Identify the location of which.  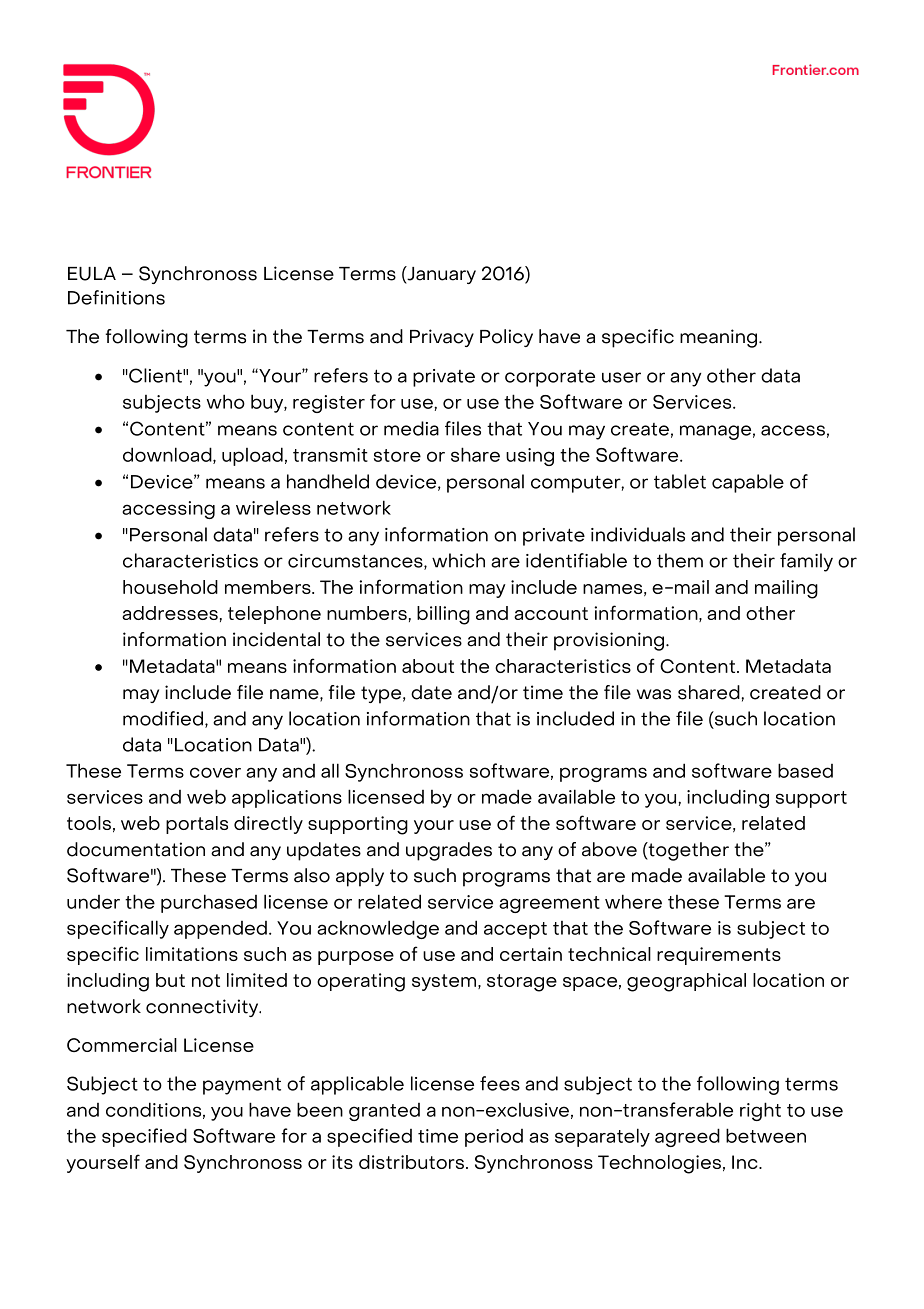
(458, 560).
